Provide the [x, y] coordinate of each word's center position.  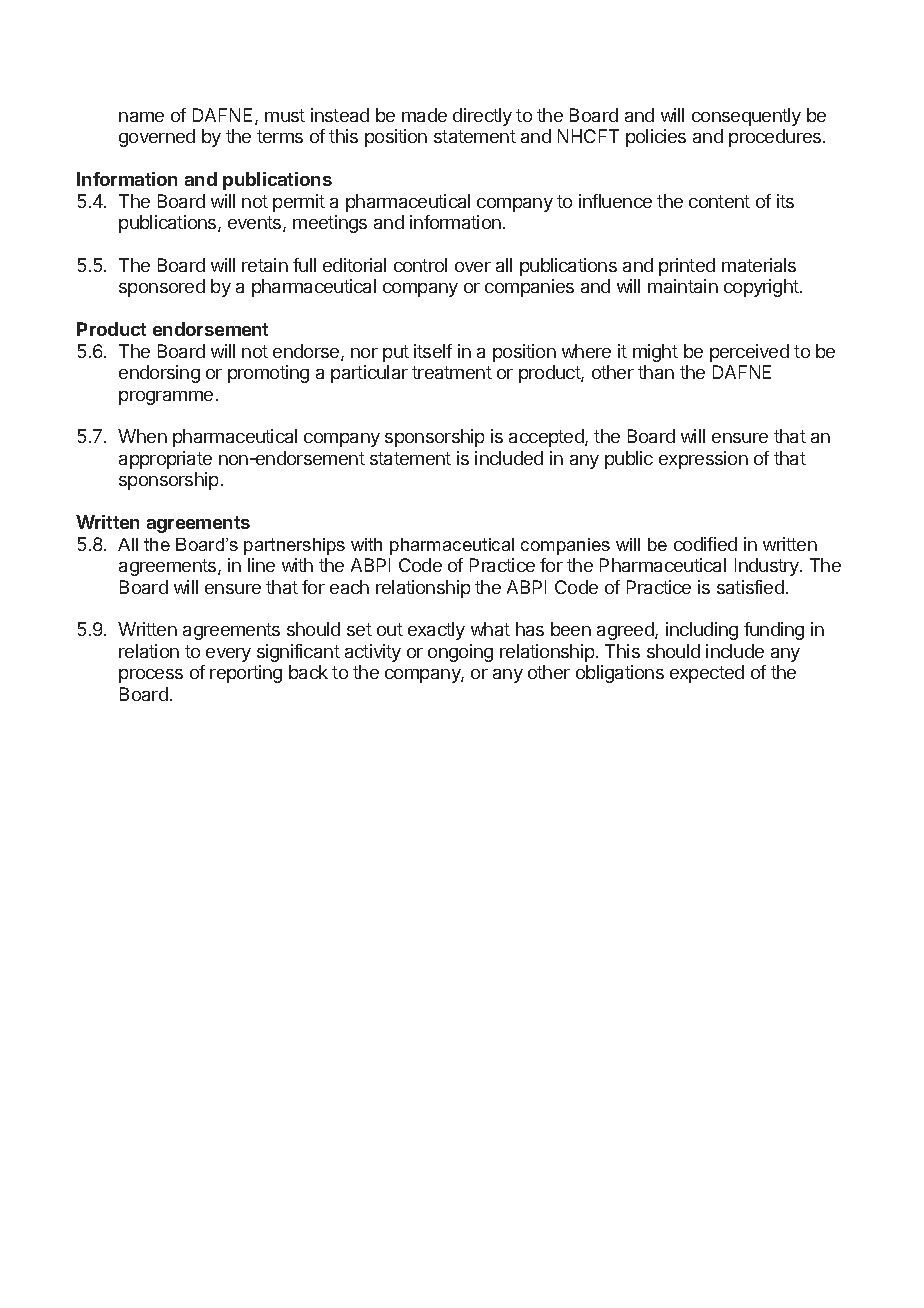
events [256, 224]
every [228, 655]
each [349, 587]
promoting [268, 374]
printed [687, 267]
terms [280, 136]
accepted [547, 438]
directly [482, 117]
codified [705, 544]
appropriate [165, 460]
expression [703, 460]
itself [433, 351]
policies [656, 138]
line [261, 565]
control [420, 265]
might [655, 353]
